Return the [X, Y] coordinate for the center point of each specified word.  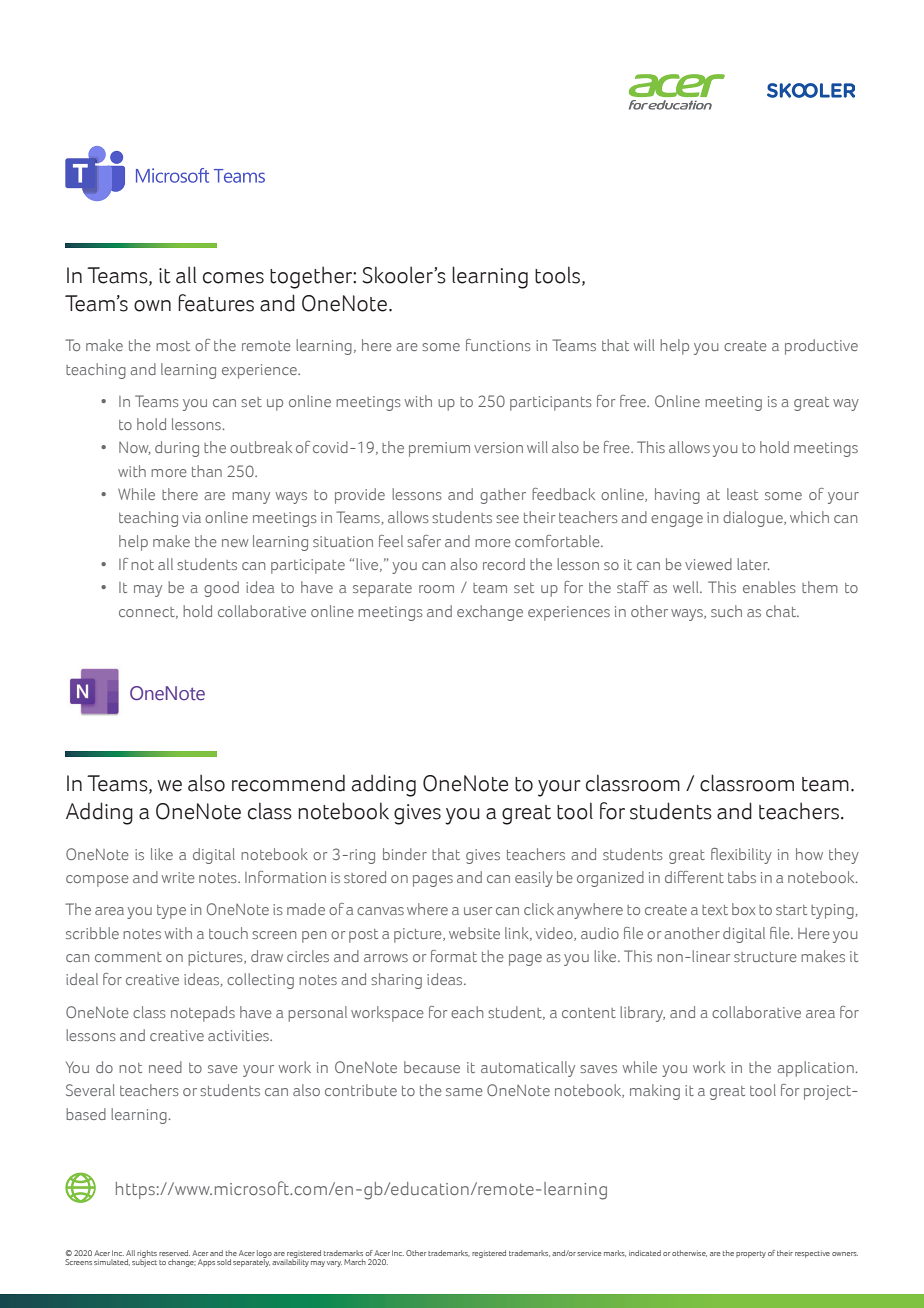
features [216, 303]
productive [821, 347]
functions [498, 345]
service [589, 1253]
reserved [174, 1253]
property [751, 1254]
